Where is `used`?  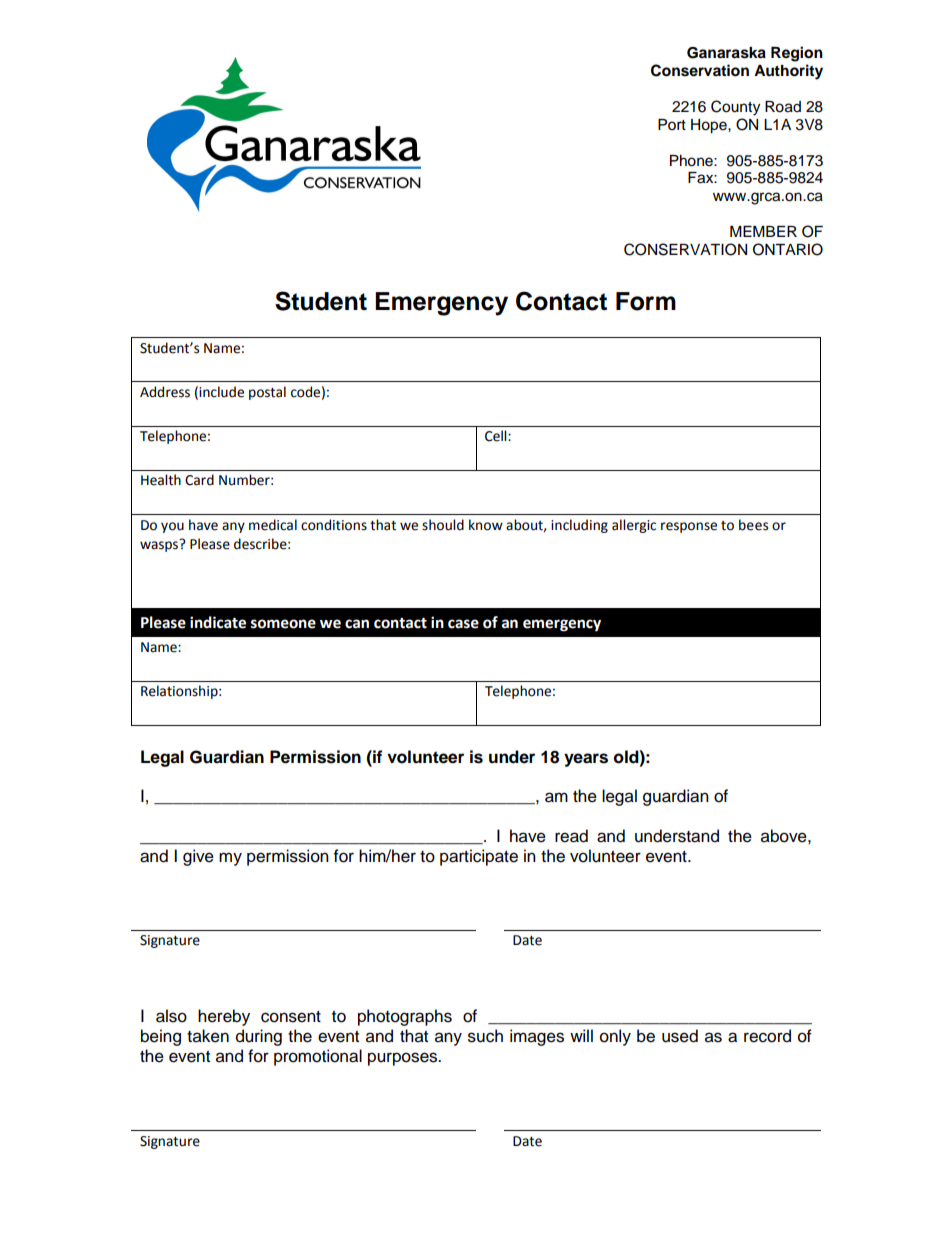 used is located at coordinates (680, 1036).
